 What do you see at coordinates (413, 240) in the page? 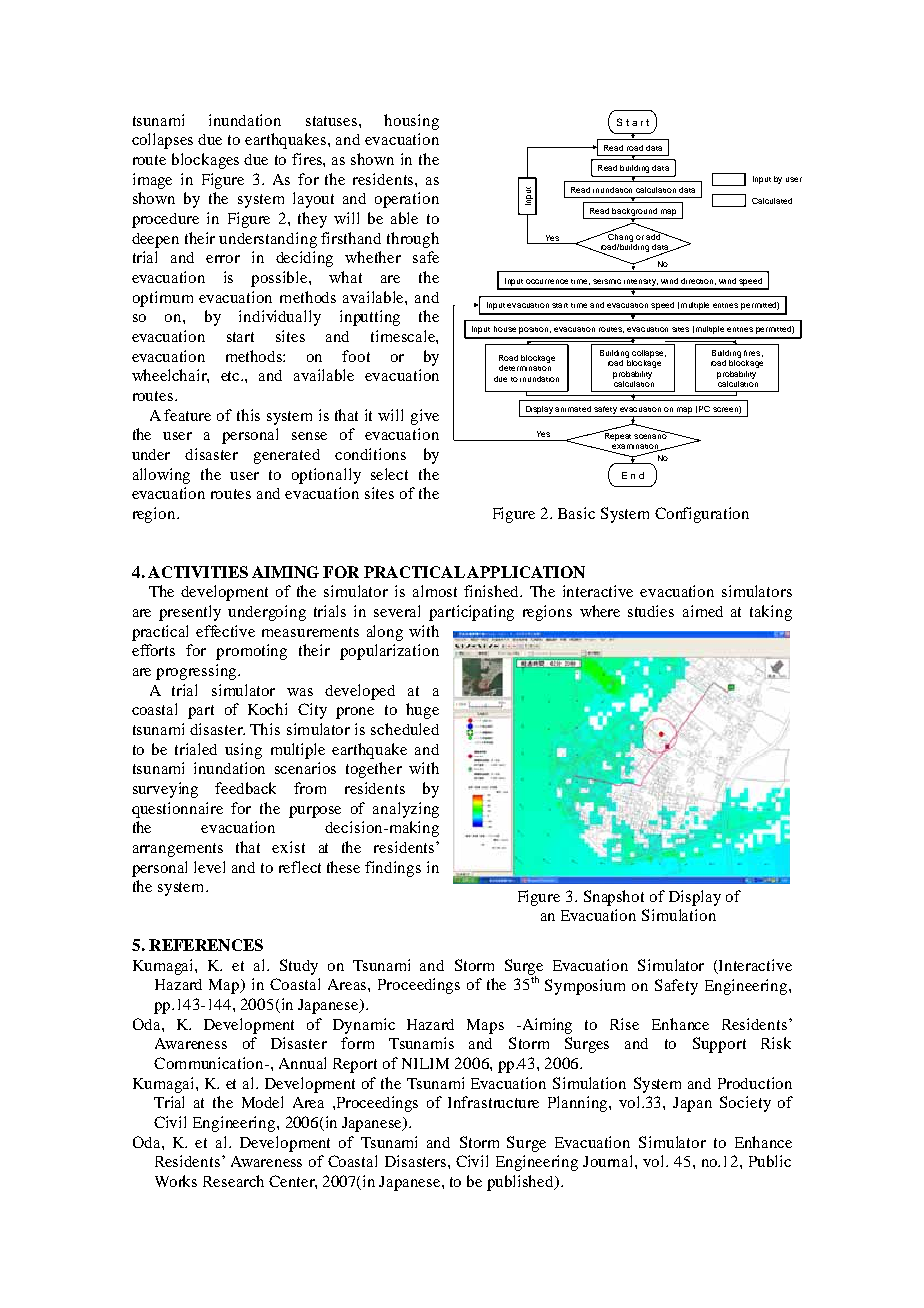
I see `through` at bounding box center [413, 240].
